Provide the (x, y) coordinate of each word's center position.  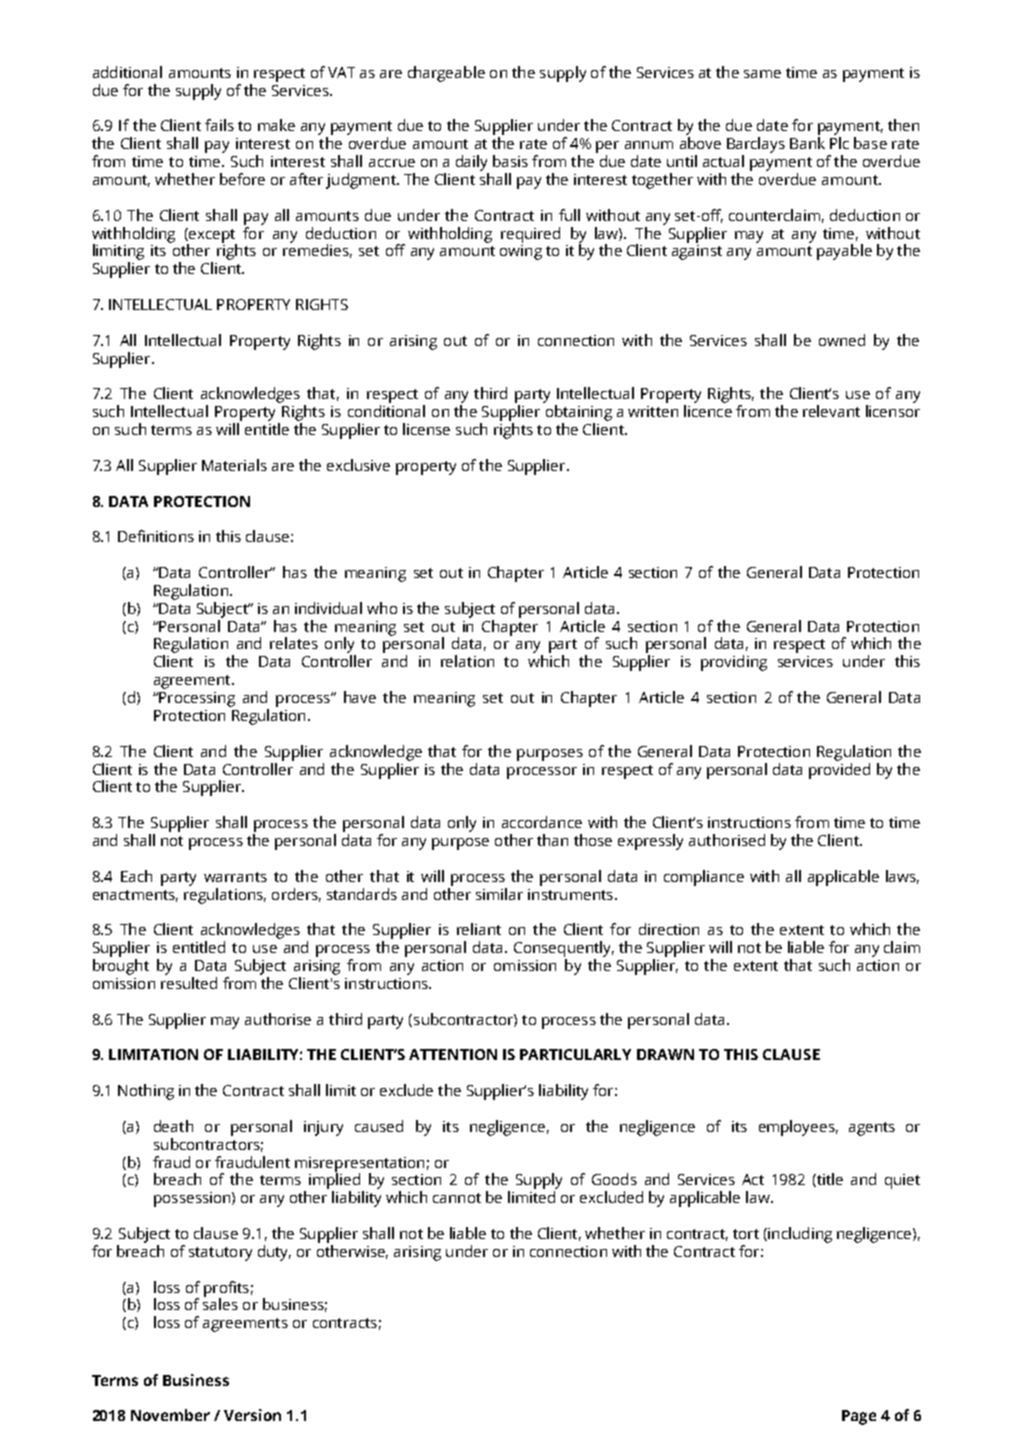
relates (294, 643)
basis (510, 161)
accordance (542, 822)
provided (839, 769)
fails (219, 125)
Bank (807, 143)
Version (252, 1415)
